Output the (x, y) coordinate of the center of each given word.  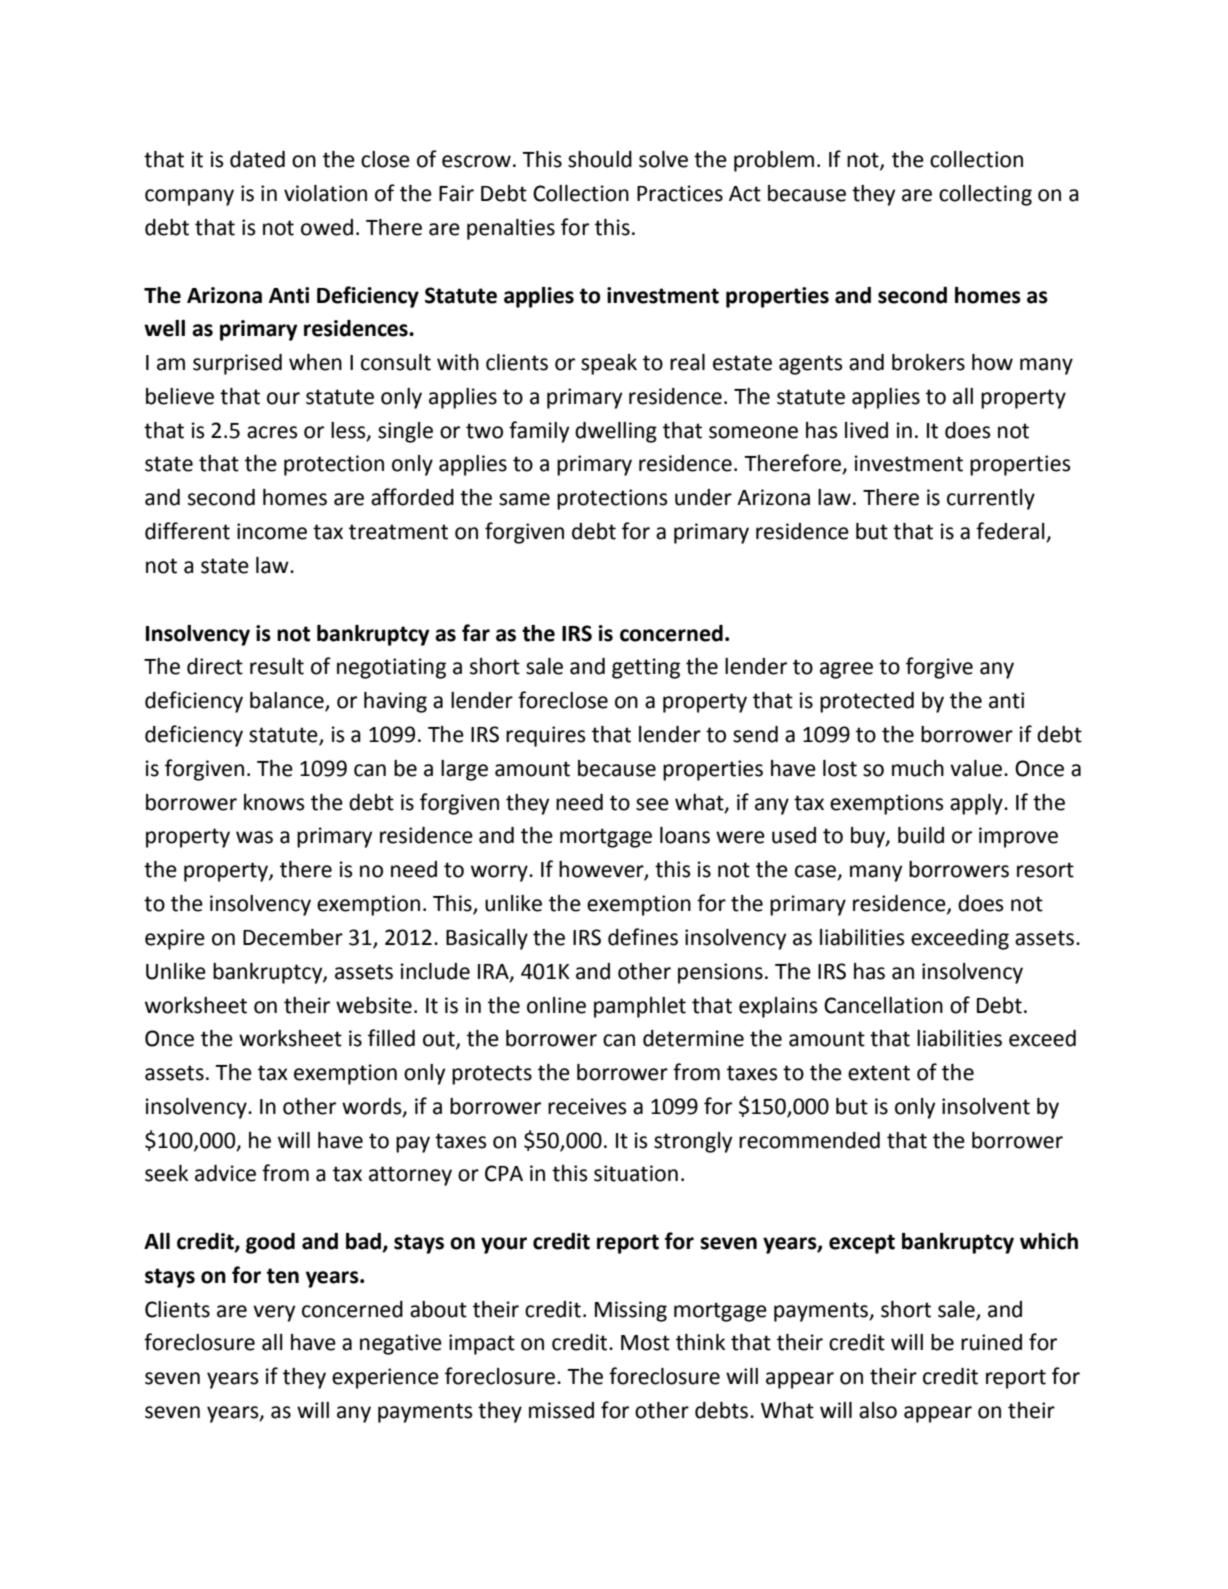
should (600, 159)
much (918, 768)
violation (325, 193)
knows (274, 802)
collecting (985, 195)
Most (645, 1343)
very (274, 1313)
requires (545, 736)
